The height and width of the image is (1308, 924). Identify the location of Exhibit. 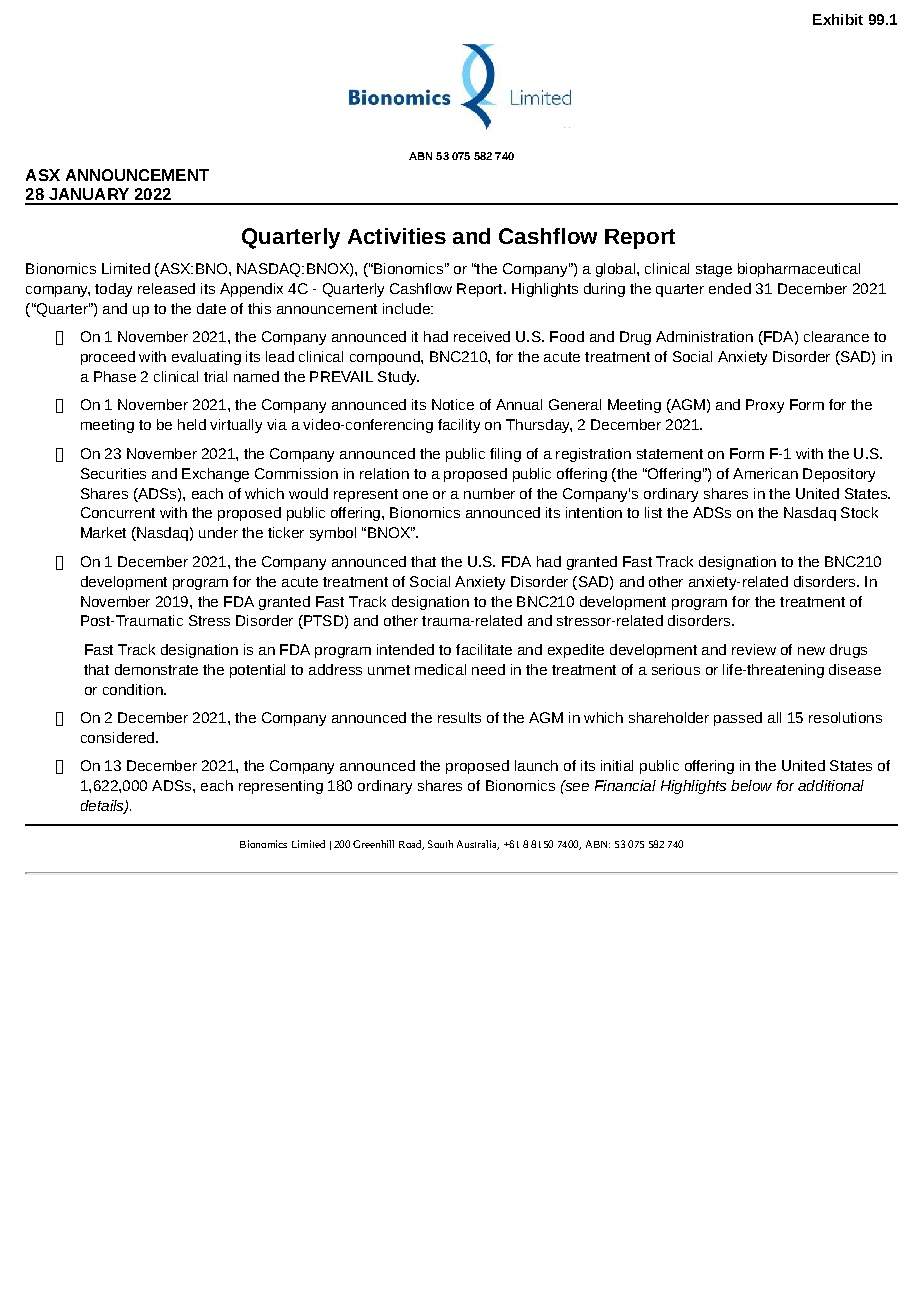
(838, 19).
